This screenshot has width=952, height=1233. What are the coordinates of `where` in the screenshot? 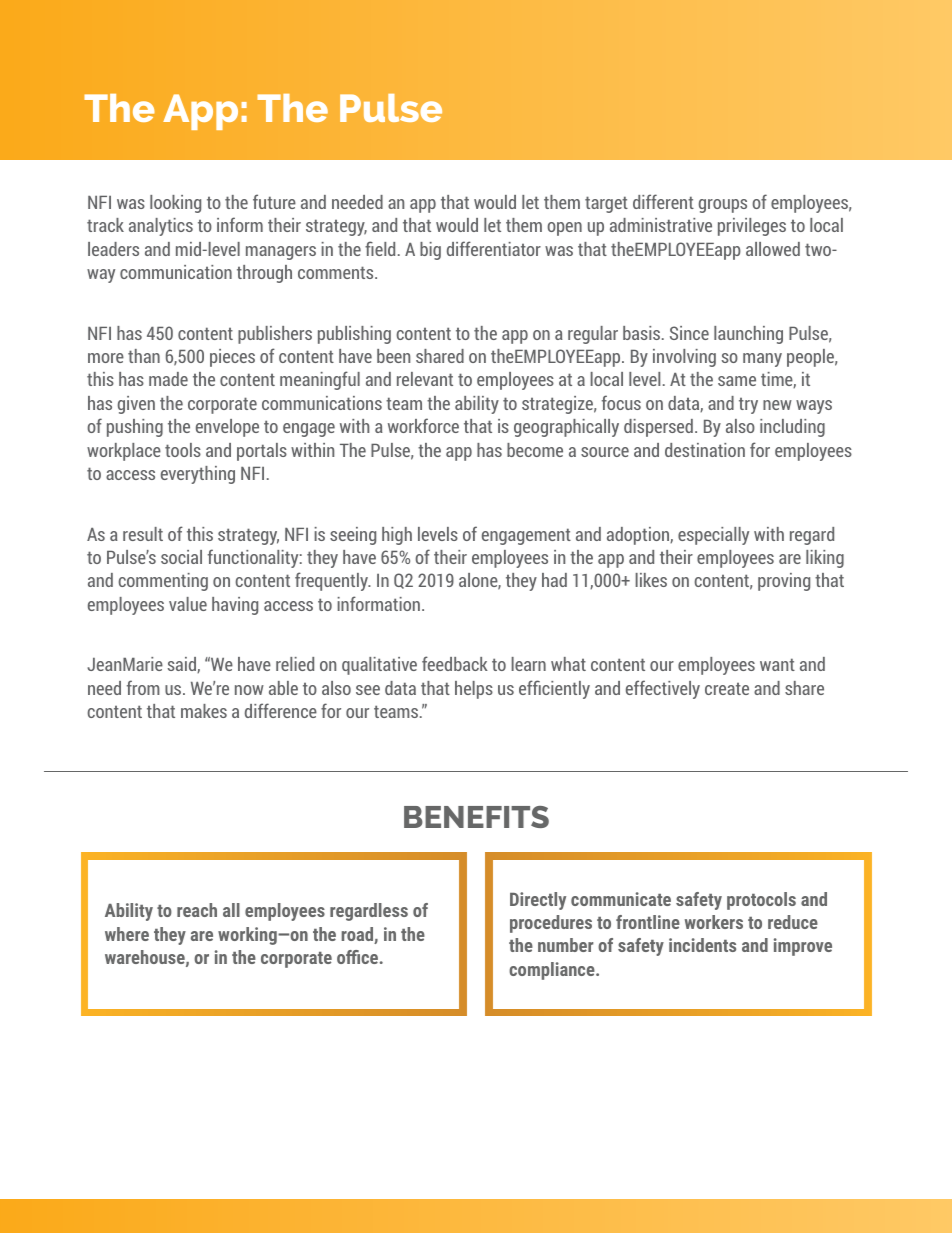 It's located at (127, 934).
